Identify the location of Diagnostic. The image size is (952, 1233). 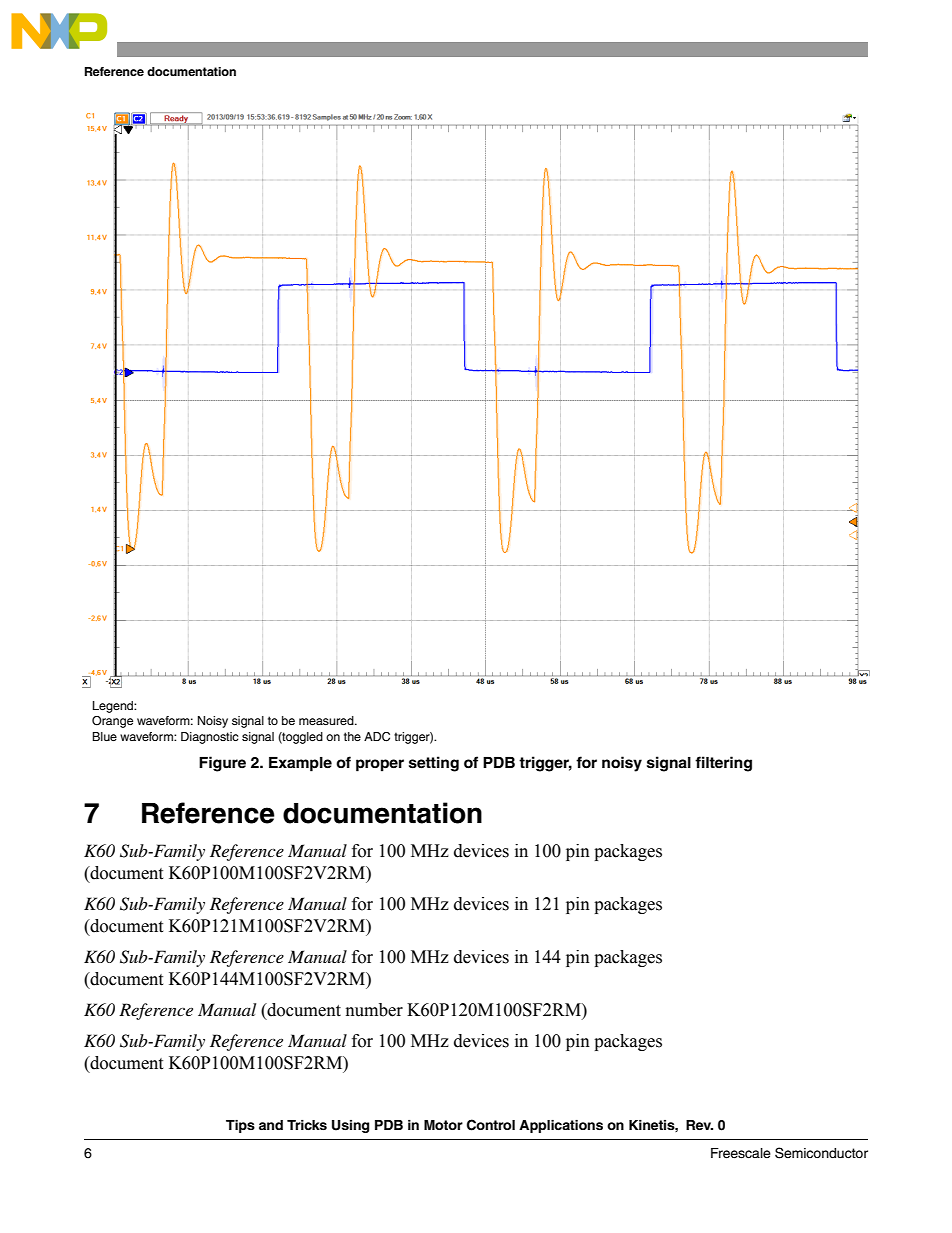
(210, 738).
